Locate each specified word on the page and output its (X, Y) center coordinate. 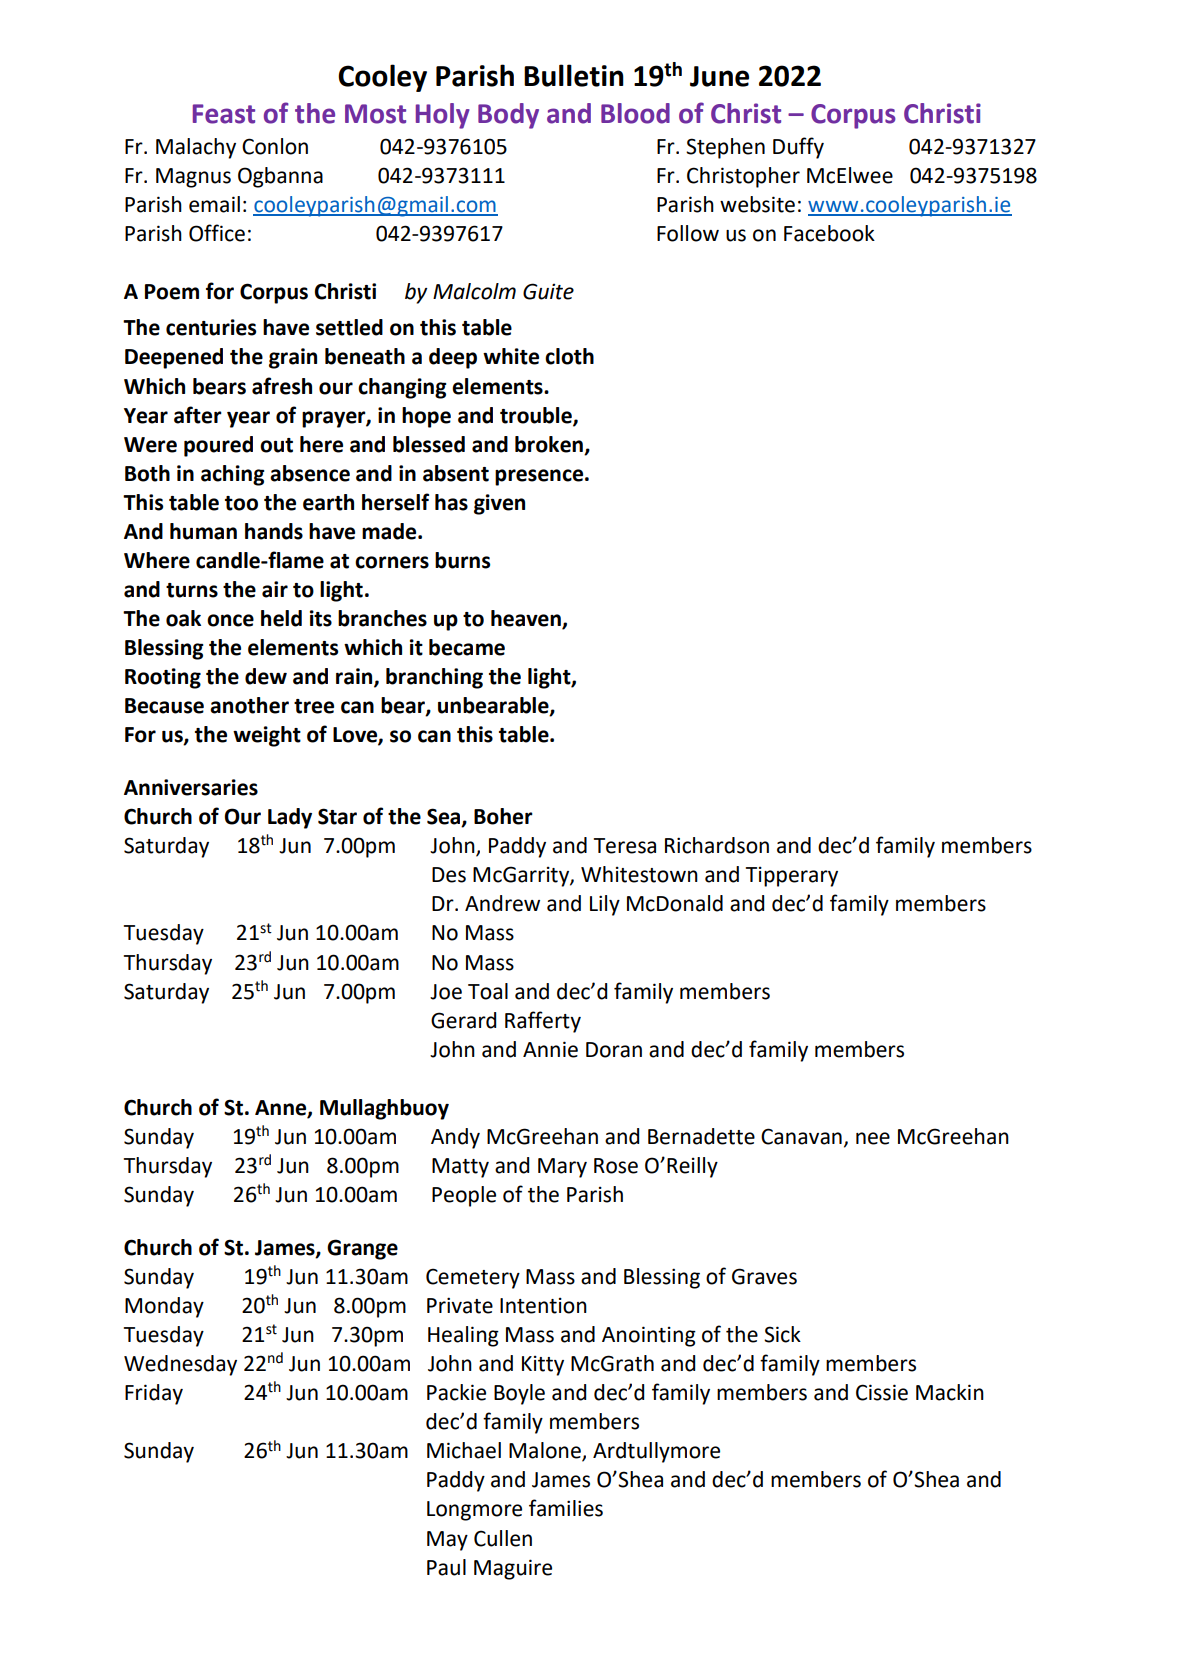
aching (233, 475)
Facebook (829, 233)
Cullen (503, 1538)
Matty (460, 1168)
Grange (362, 1249)
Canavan (801, 1136)
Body (508, 116)
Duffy (798, 148)
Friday (154, 1394)
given (499, 504)
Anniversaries (191, 787)
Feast (224, 114)
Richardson (717, 845)
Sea (445, 817)
